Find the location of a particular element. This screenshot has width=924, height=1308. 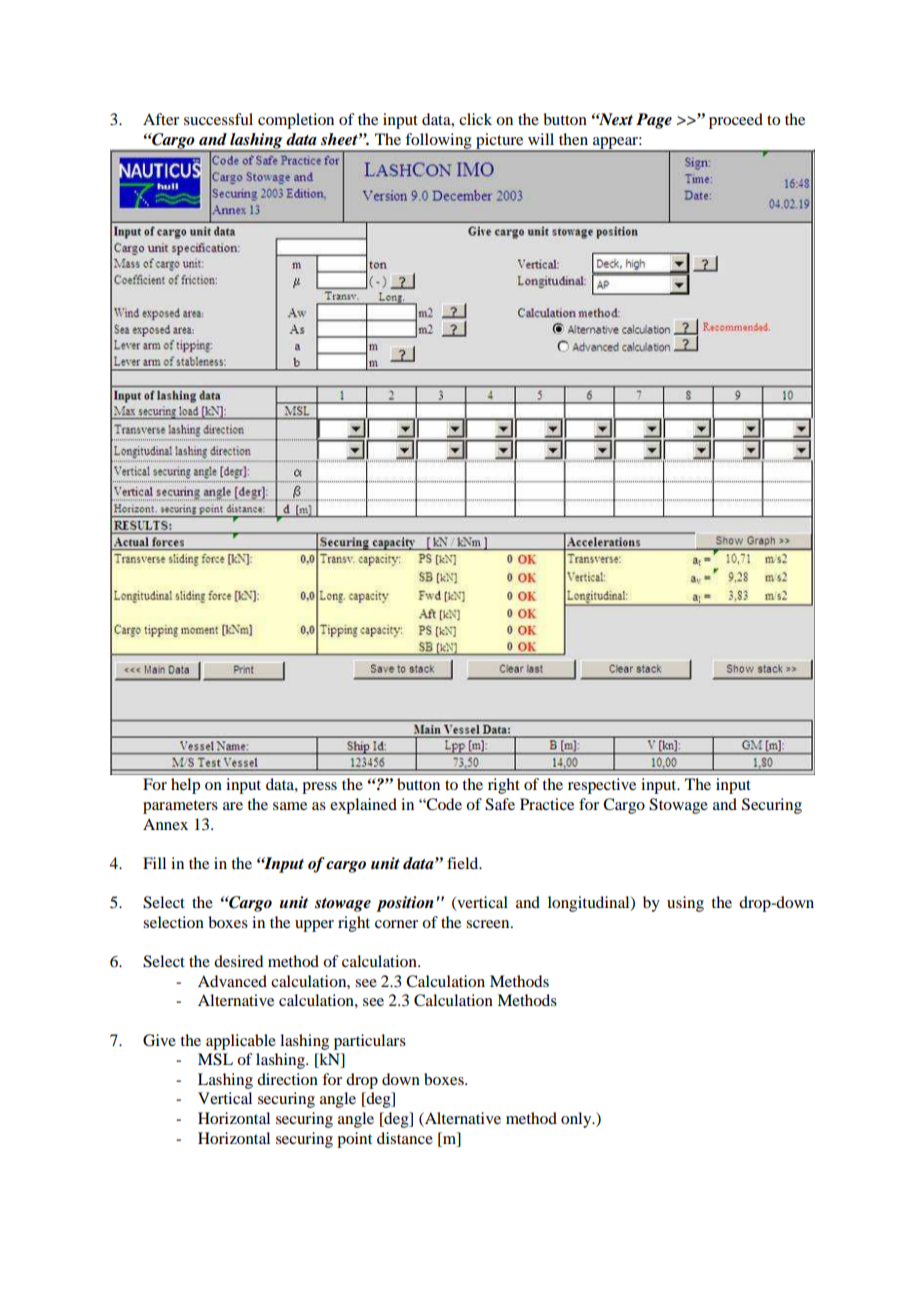

following is located at coordinates (438, 142).
